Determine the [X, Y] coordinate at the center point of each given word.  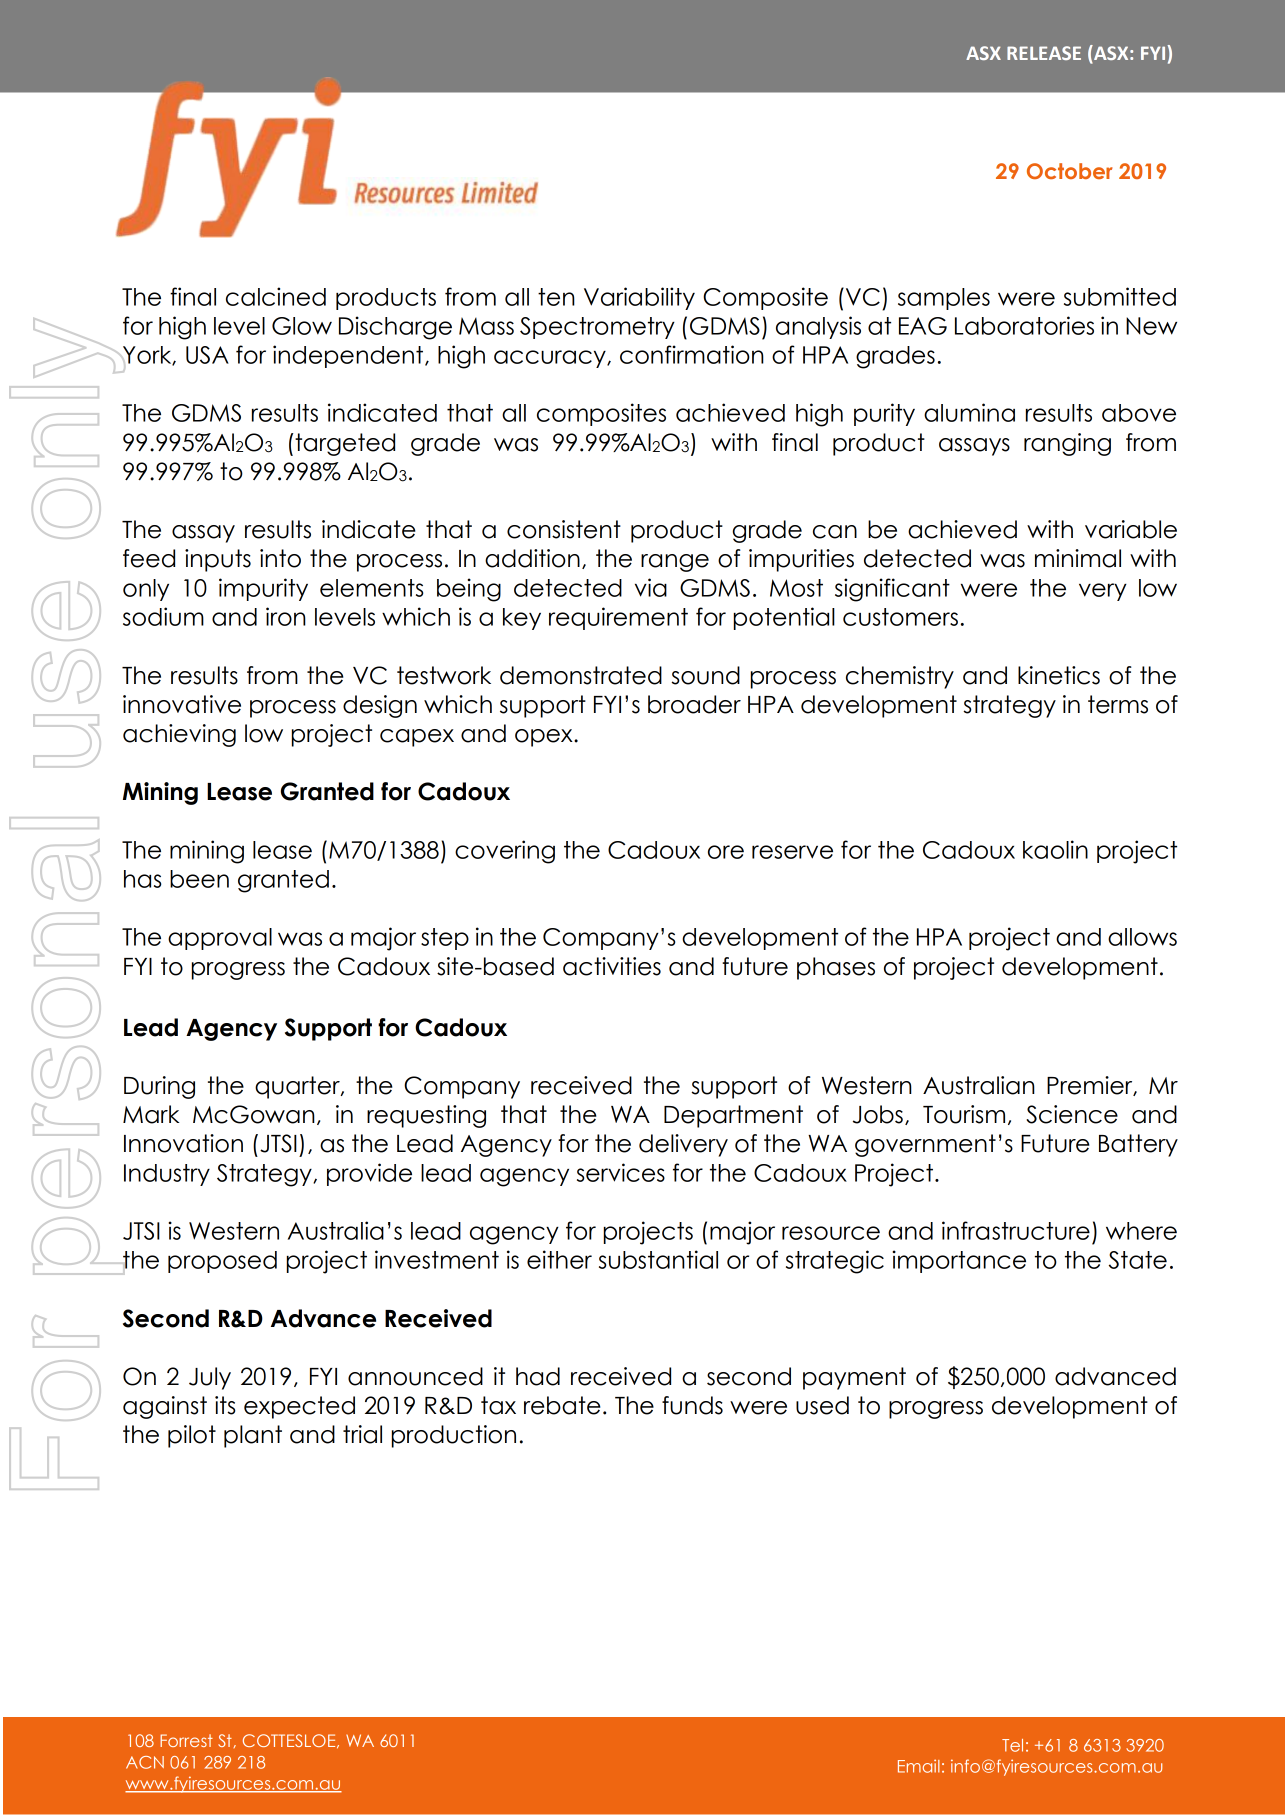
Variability [639, 298]
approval [220, 939]
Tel [1012, 1745]
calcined [276, 296]
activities [612, 966]
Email [919, 1766]
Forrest [186, 1740]
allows [1142, 937]
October [1069, 171]
